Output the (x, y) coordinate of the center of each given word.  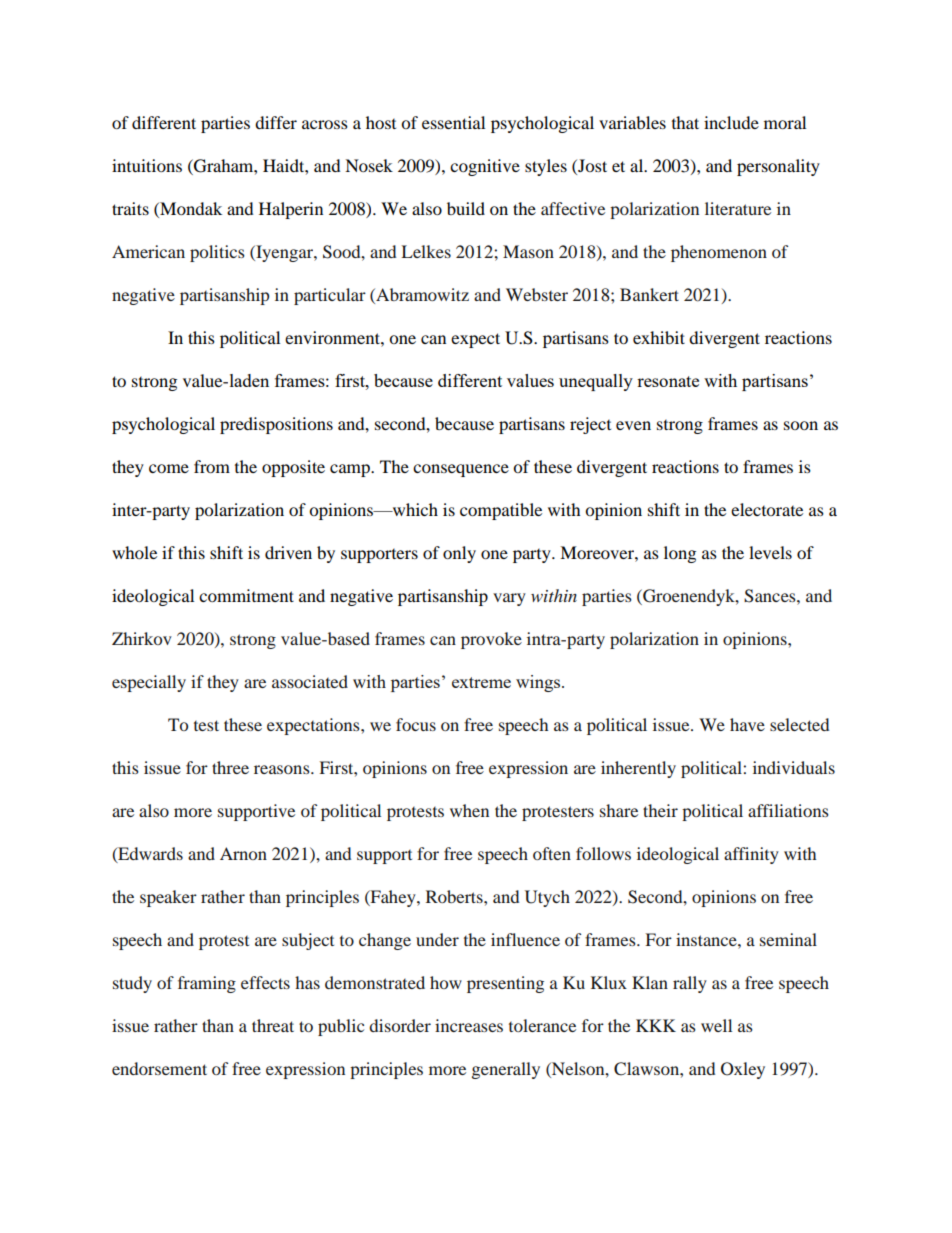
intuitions (147, 165)
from (212, 466)
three (230, 767)
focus (416, 724)
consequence (461, 470)
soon (801, 425)
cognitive (485, 167)
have (747, 724)
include (731, 122)
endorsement (159, 1068)
